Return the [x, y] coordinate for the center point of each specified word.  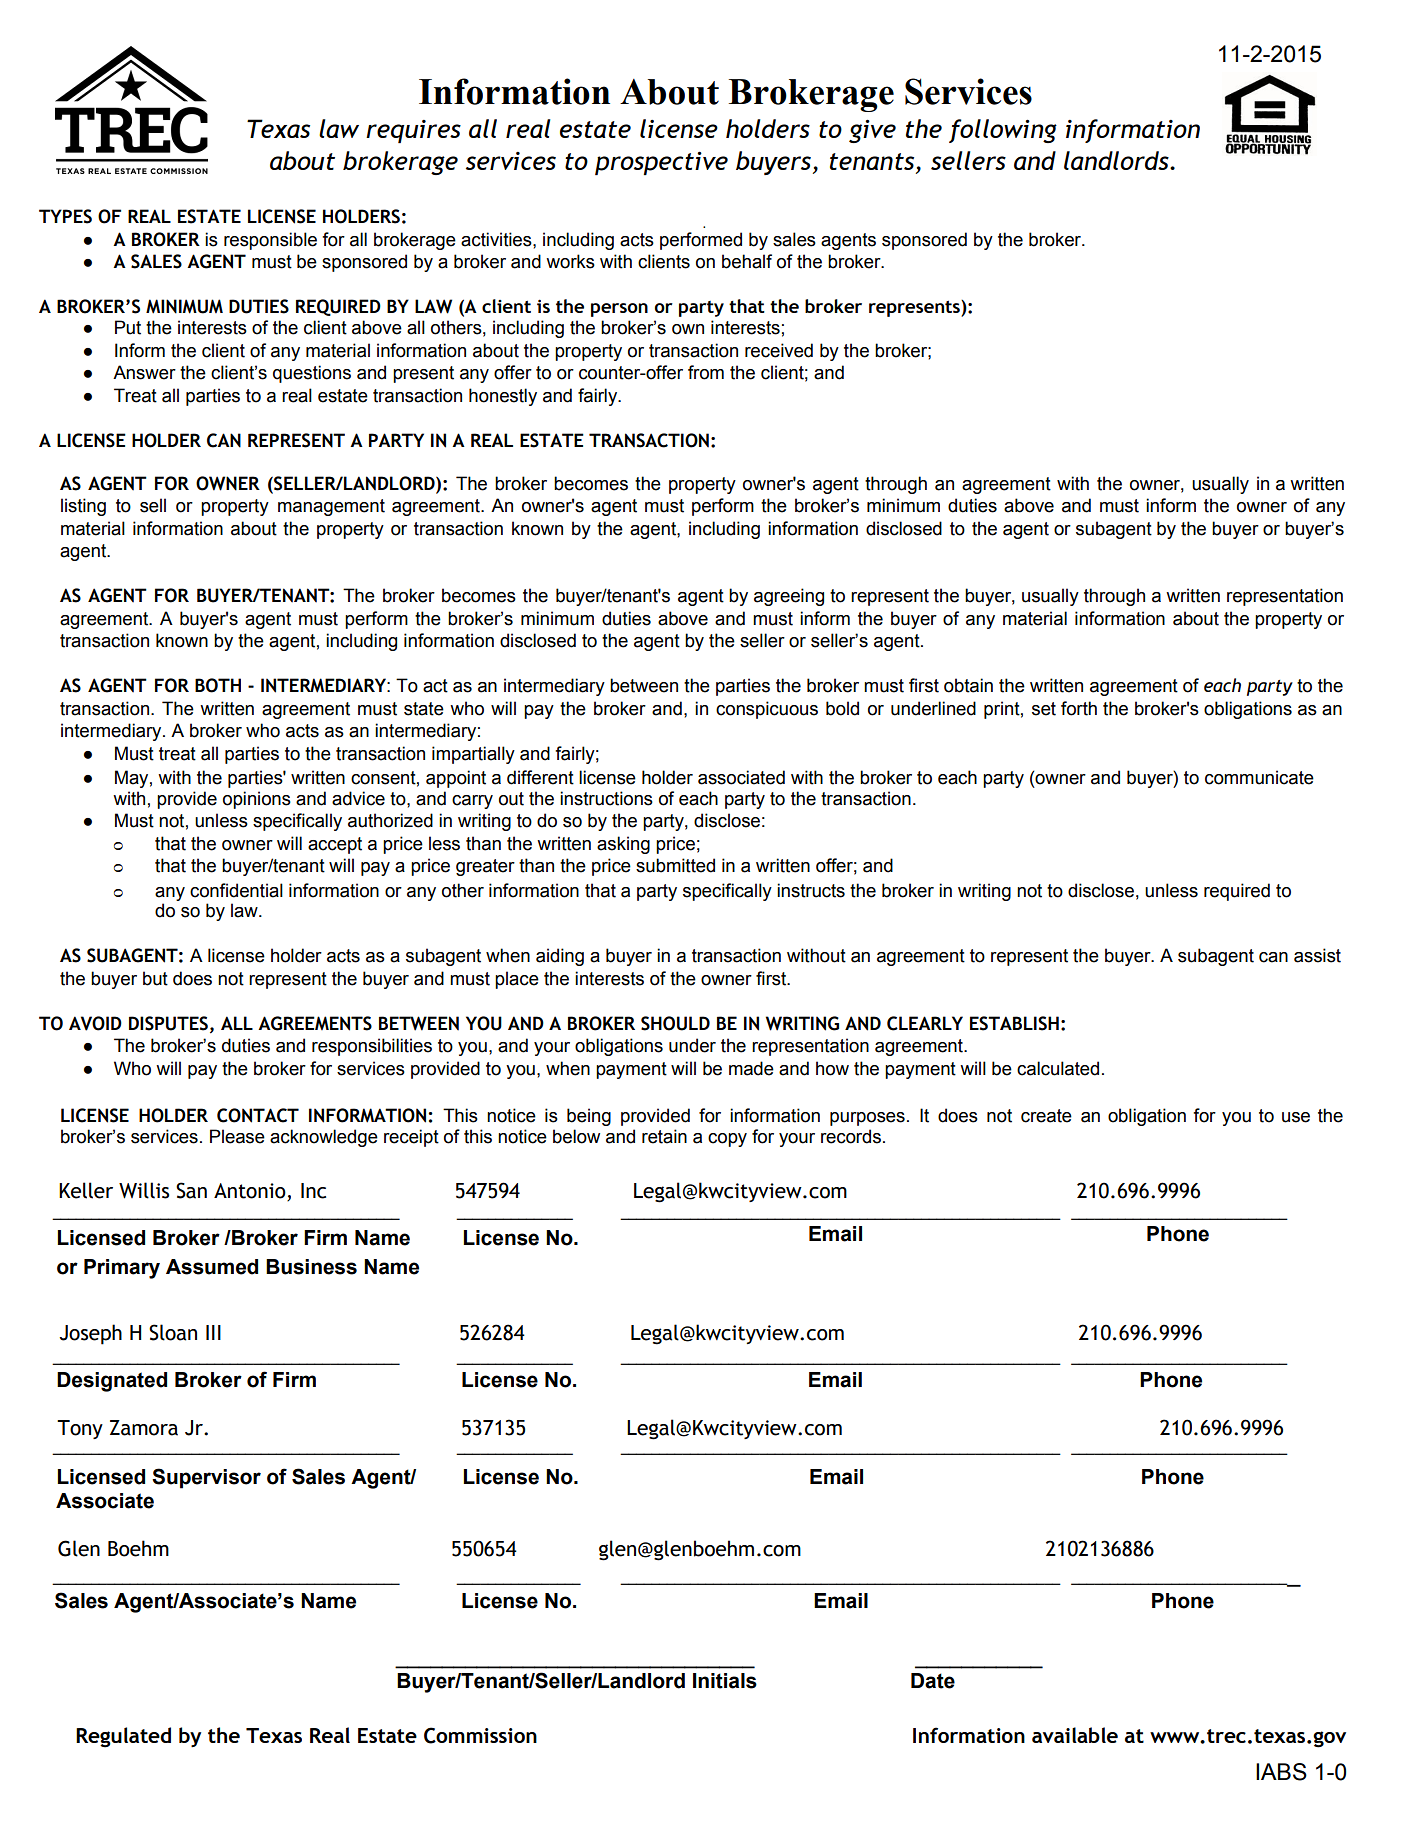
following [1003, 131]
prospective [661, 163]
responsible [270, 241]
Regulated [123, 1737]
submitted [675, 865]
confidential [236, 890]
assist [1317, 955]
